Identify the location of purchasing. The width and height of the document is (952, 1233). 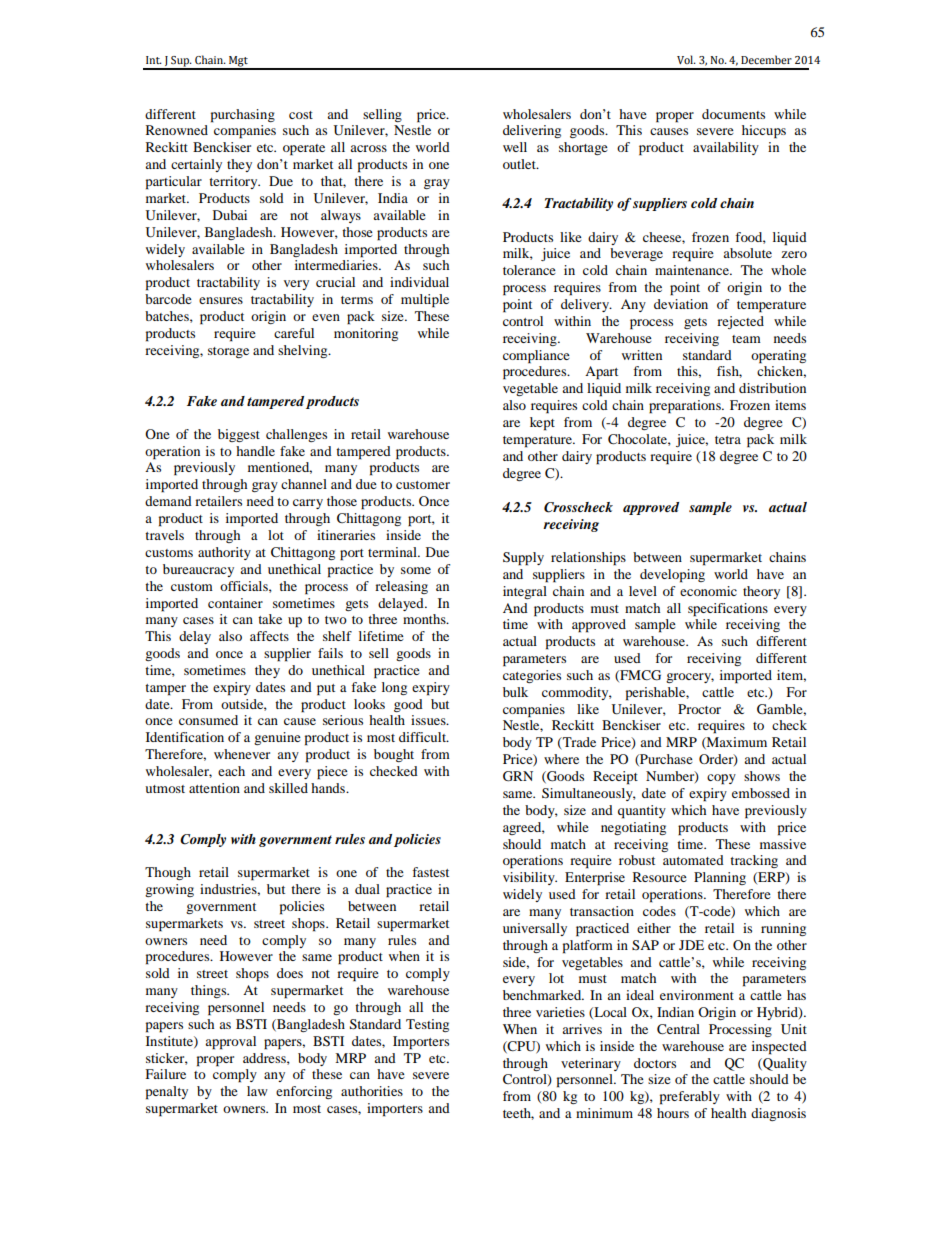
(243, 116).
